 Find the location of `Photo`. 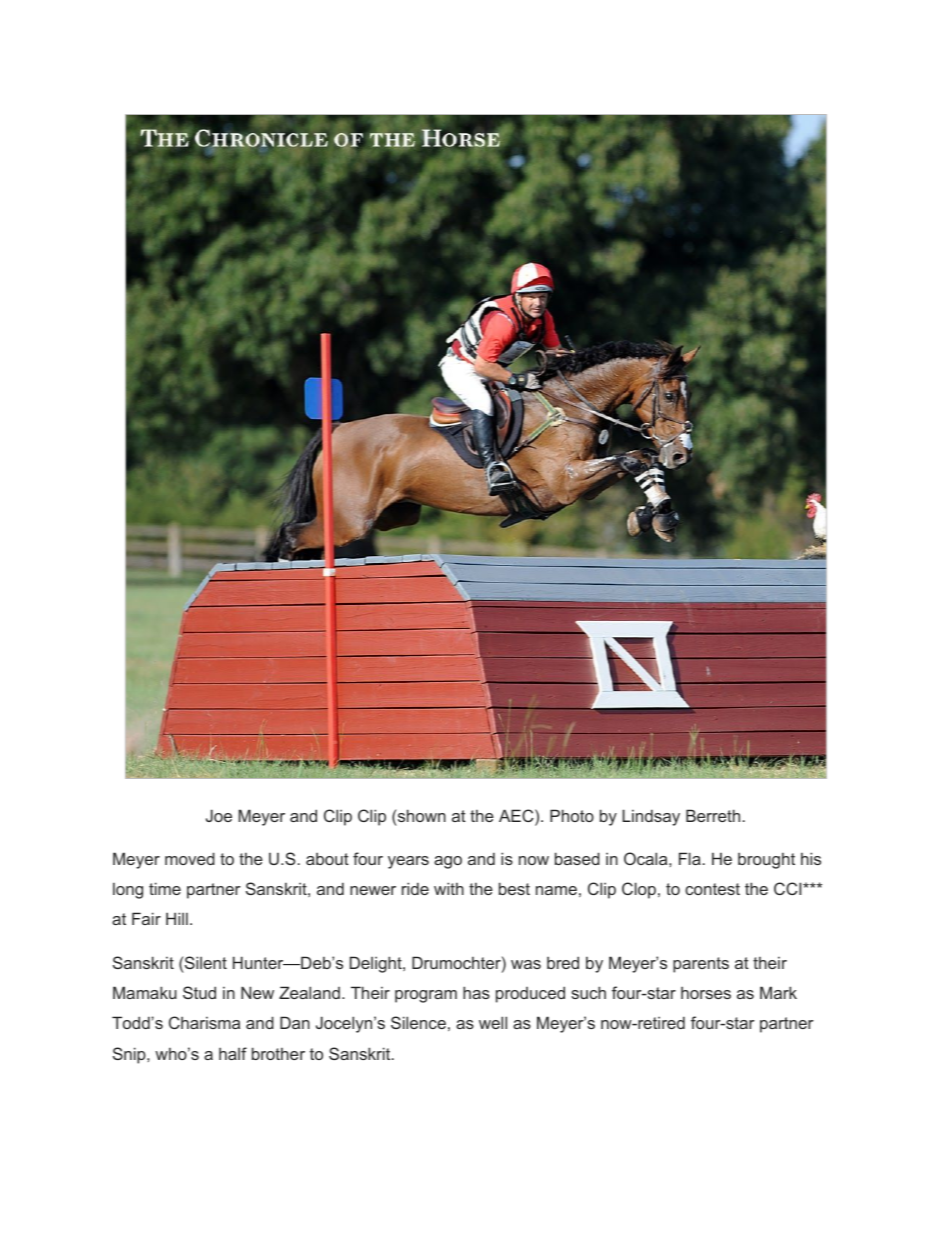

Photo is located at coordinates (572, 815).
